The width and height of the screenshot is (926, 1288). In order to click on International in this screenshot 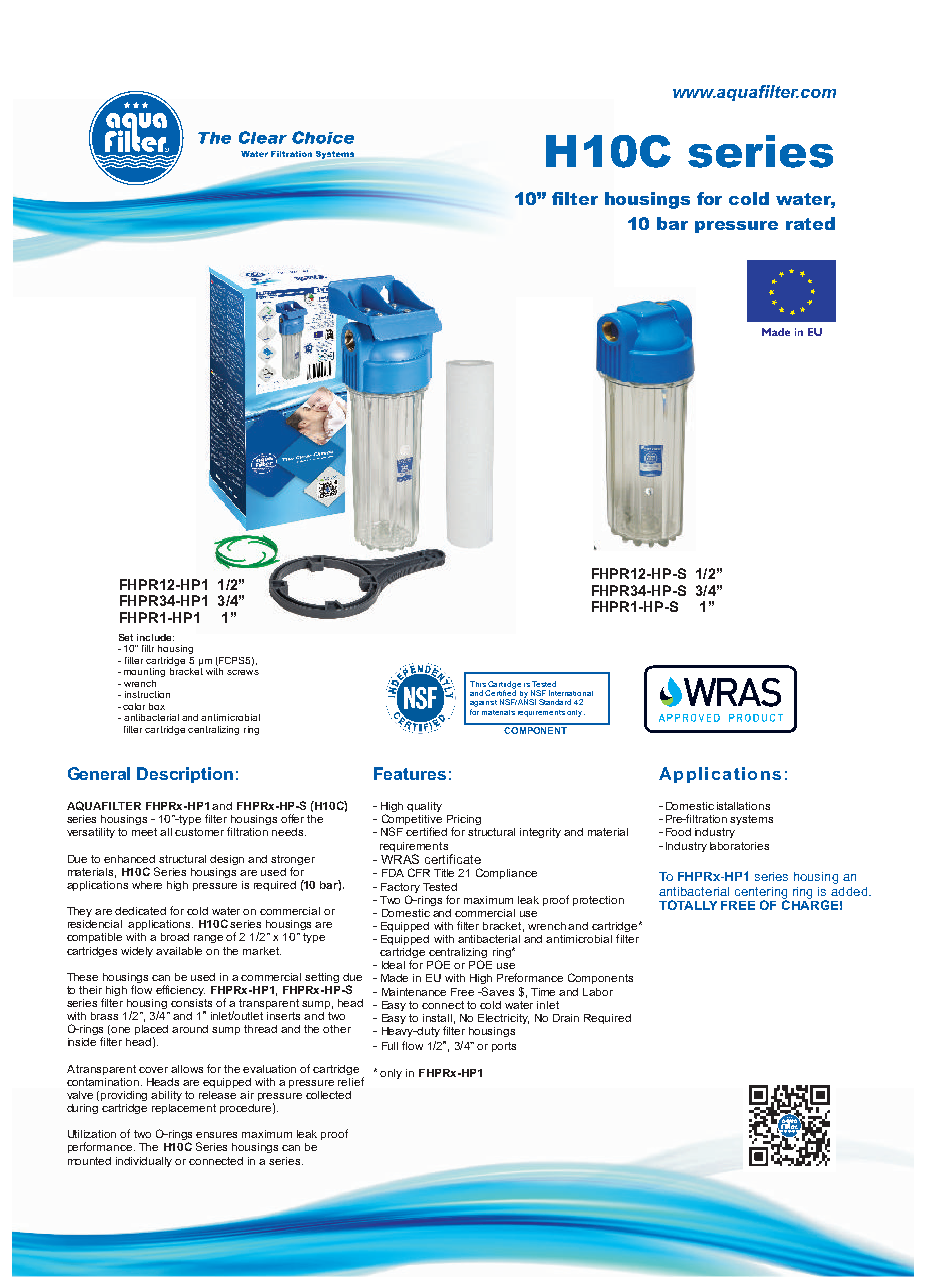, I will do `click(571, 693)`.
